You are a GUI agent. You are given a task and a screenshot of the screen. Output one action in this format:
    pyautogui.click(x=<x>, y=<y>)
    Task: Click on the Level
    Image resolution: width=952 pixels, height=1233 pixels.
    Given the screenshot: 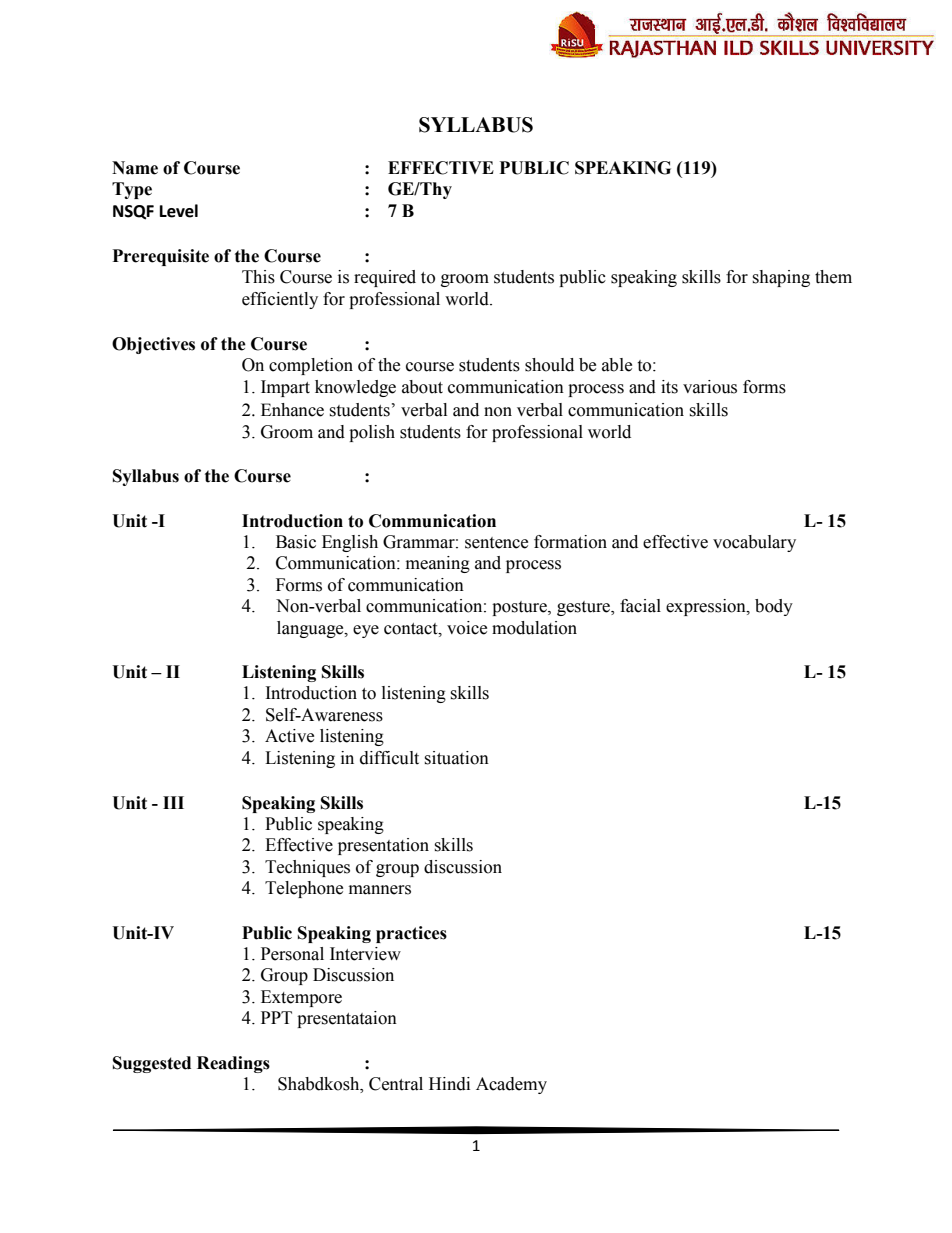 What is the action you would take?
    pyautogui.click(x=179, y=211)
